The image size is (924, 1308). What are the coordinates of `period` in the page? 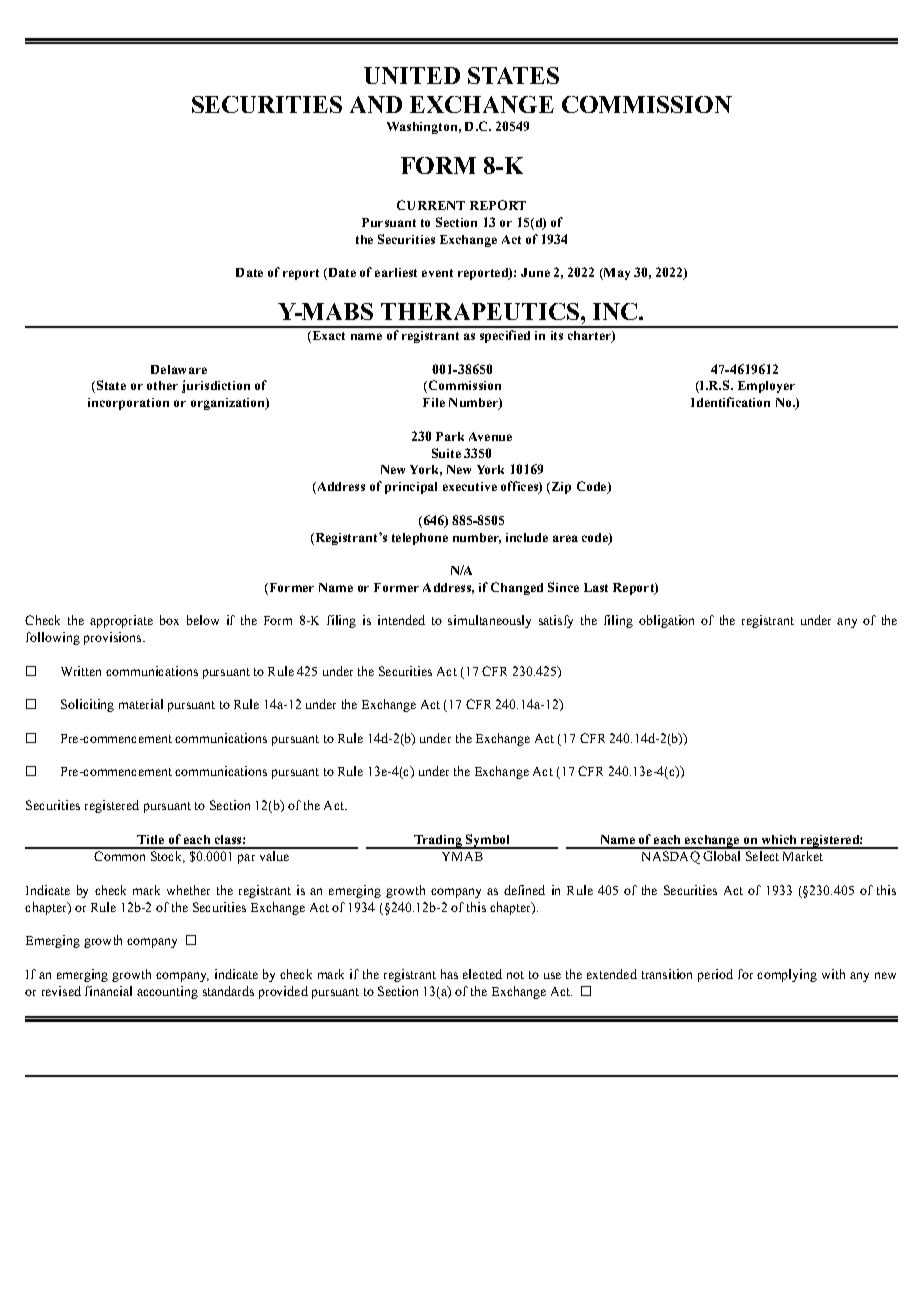 It's located at (715, 975).
